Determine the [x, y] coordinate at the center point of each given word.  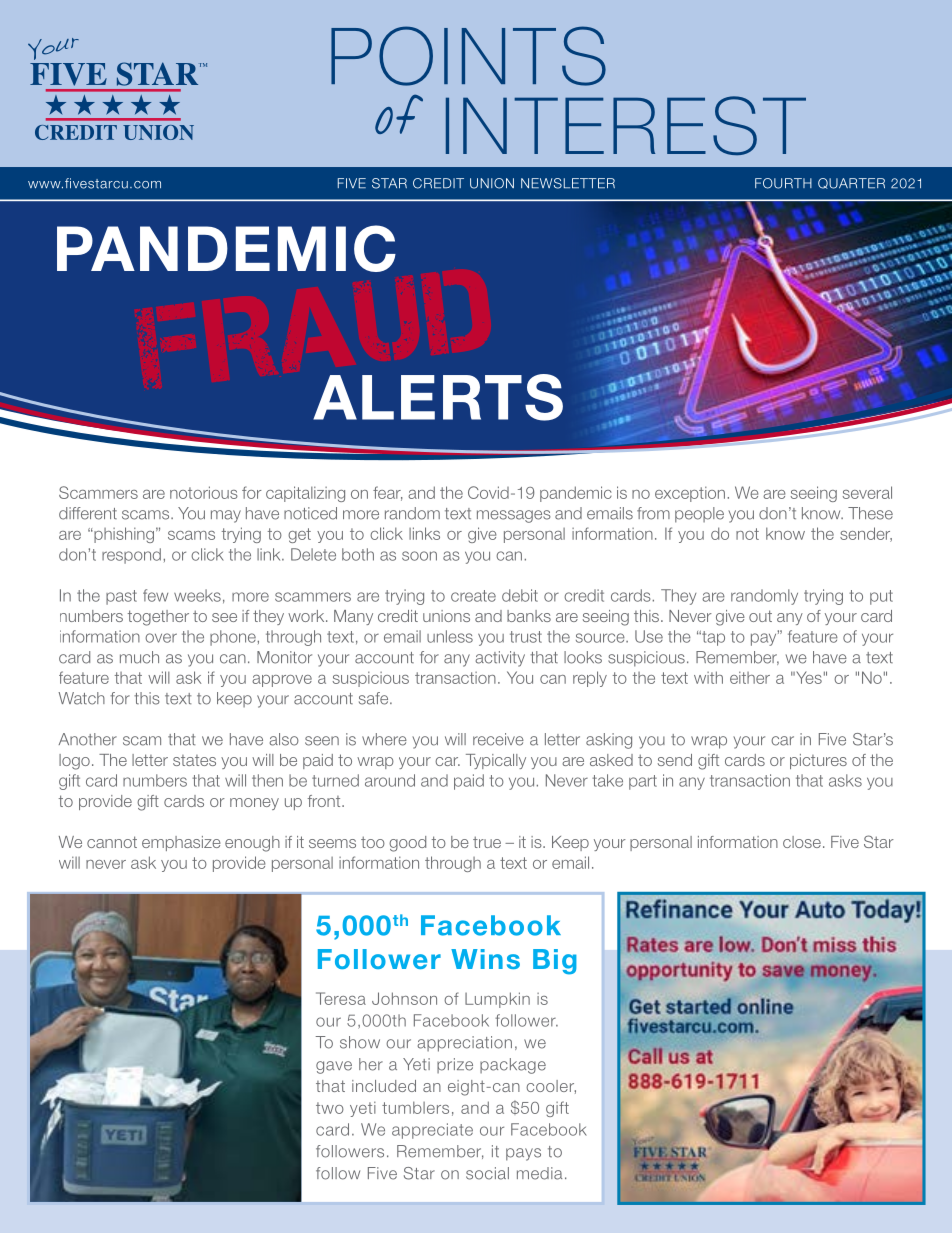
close [802, 842]
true [487, 842]
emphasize [181, 843]
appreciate [432, 1131]
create [473, 596]
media [539, 1173]
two [330, 1108]
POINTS [468, 56]
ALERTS [438, 397]
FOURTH [783, 183]
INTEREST [626, 125]
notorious [204, 492]
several [867, 492]
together [158, 618]
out [760, 616]
